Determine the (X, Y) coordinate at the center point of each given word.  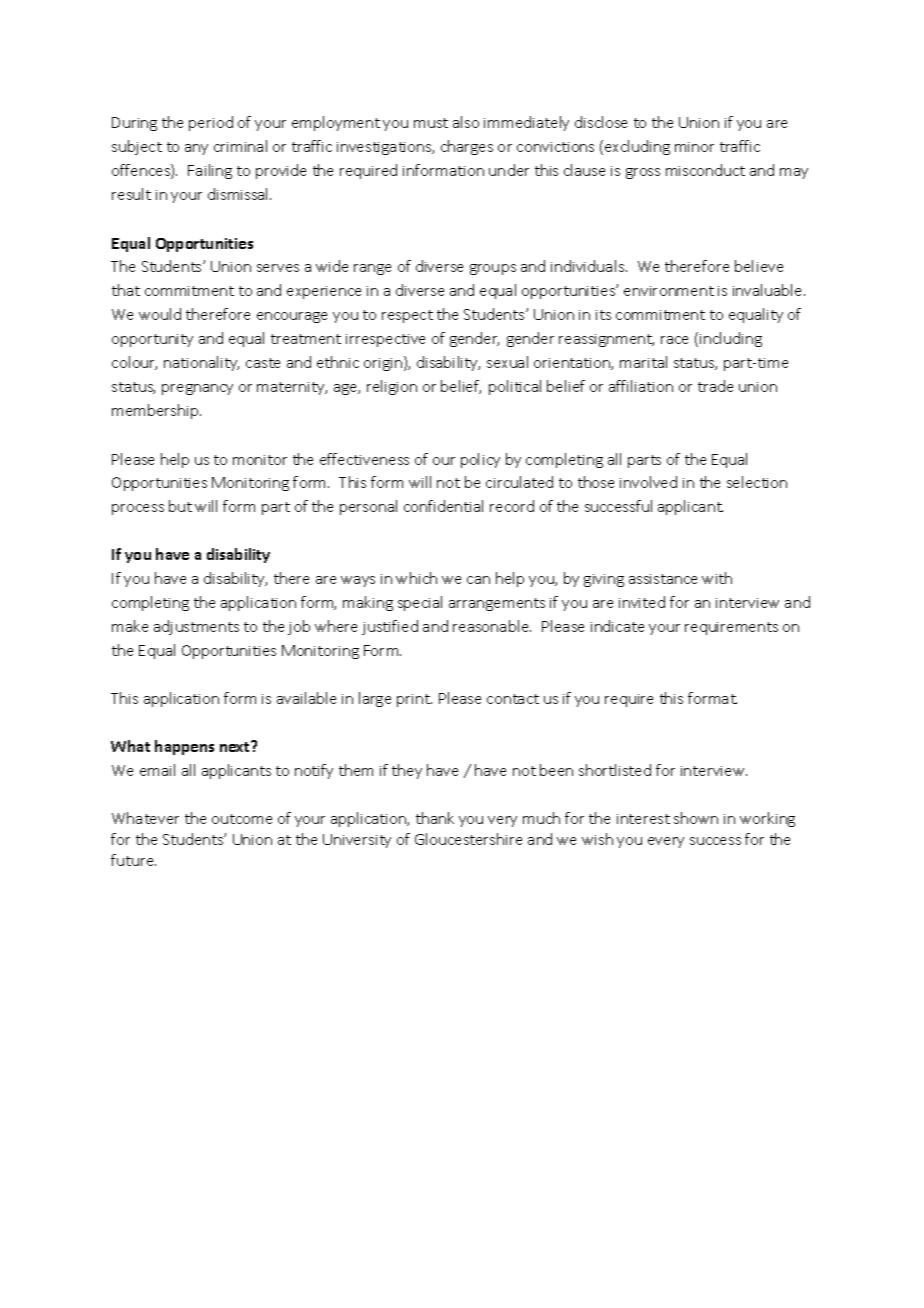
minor (694, 147)
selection (757, 482)
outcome (242, 819)
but (180, 506)
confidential (443, 506)
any (196, 149)
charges (467, 147)
